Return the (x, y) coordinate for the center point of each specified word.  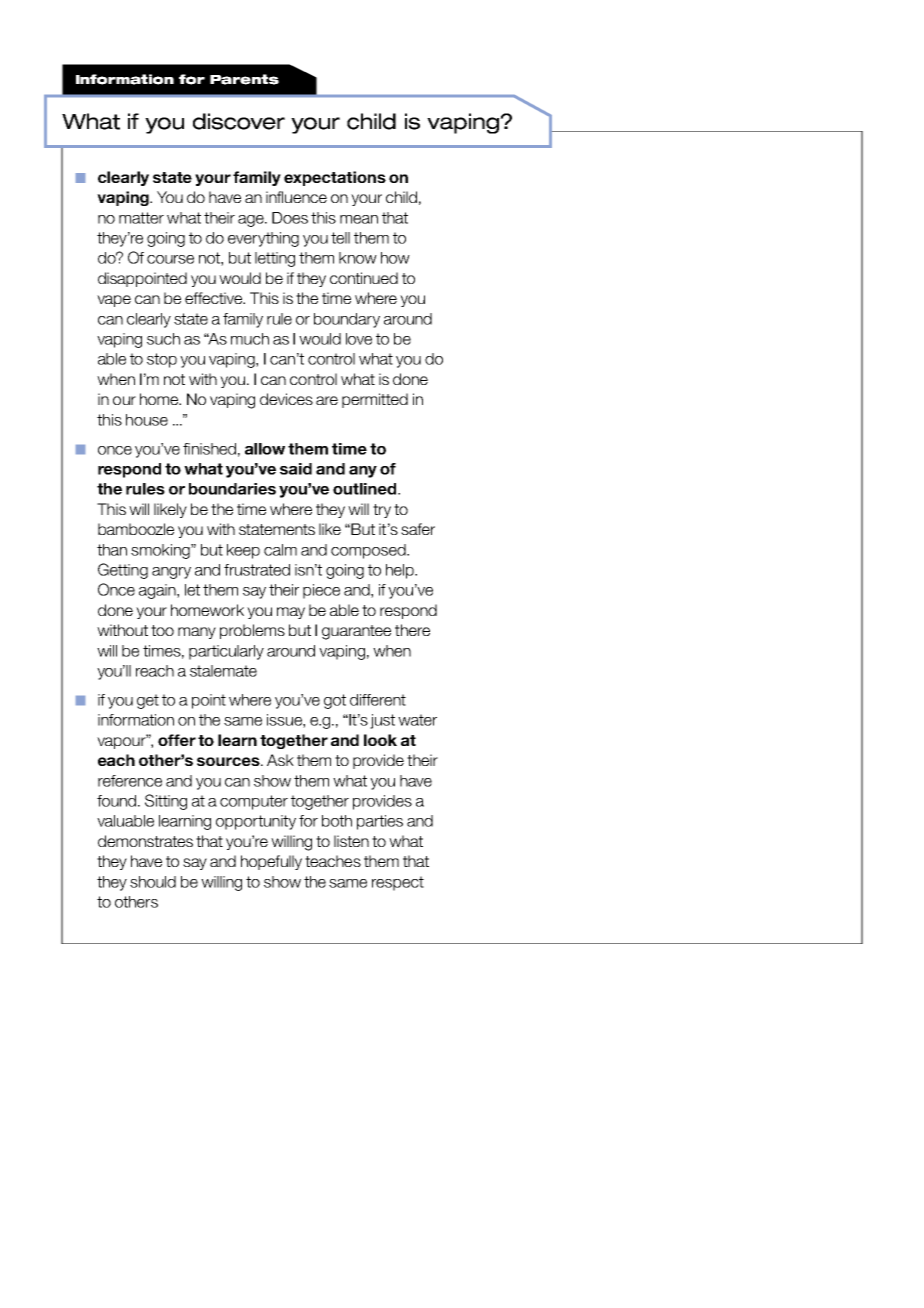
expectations (335, 178)
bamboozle (136, 529)
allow (265, 449)
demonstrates (145, 841)
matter (141, 218)
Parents (244, 79)
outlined (366, 489)
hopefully (271, 862)
